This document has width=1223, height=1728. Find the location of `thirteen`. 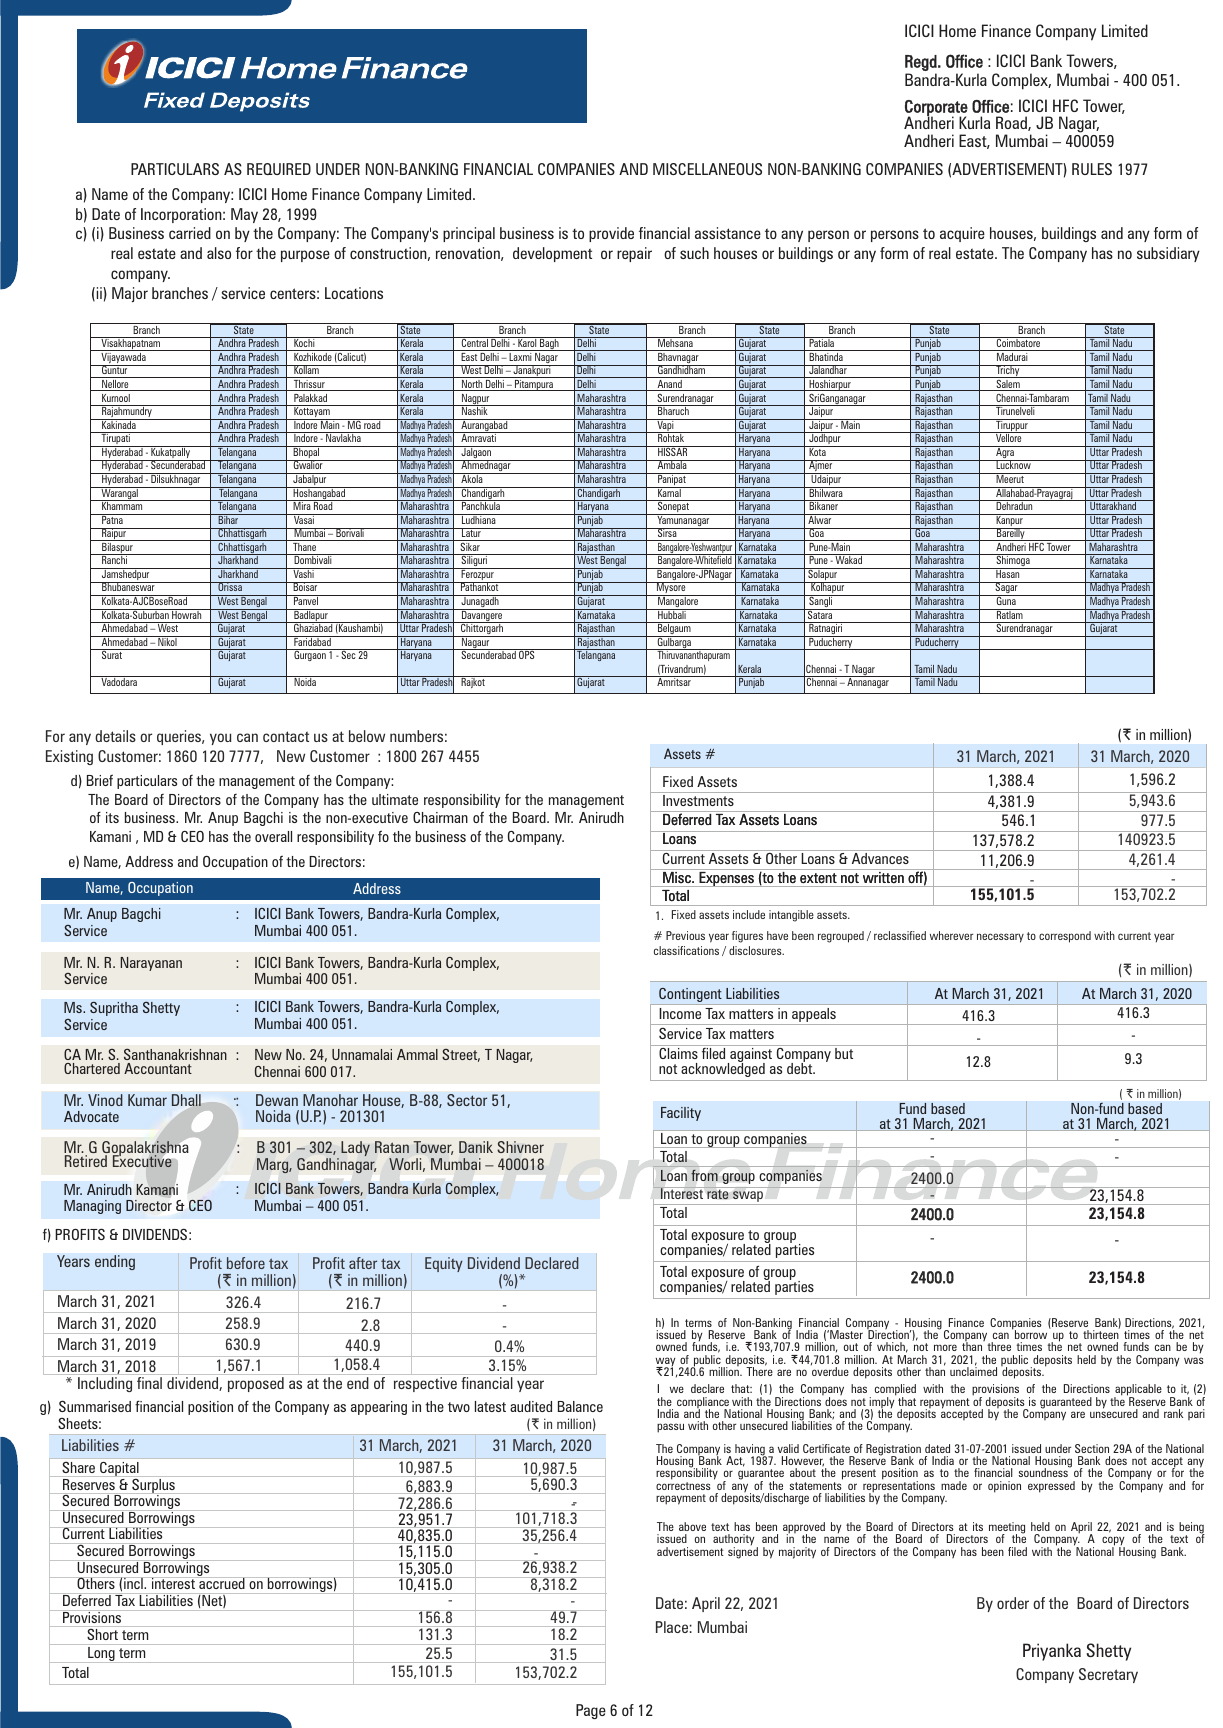

thirteen is located at coordinates (1101, 1333).
